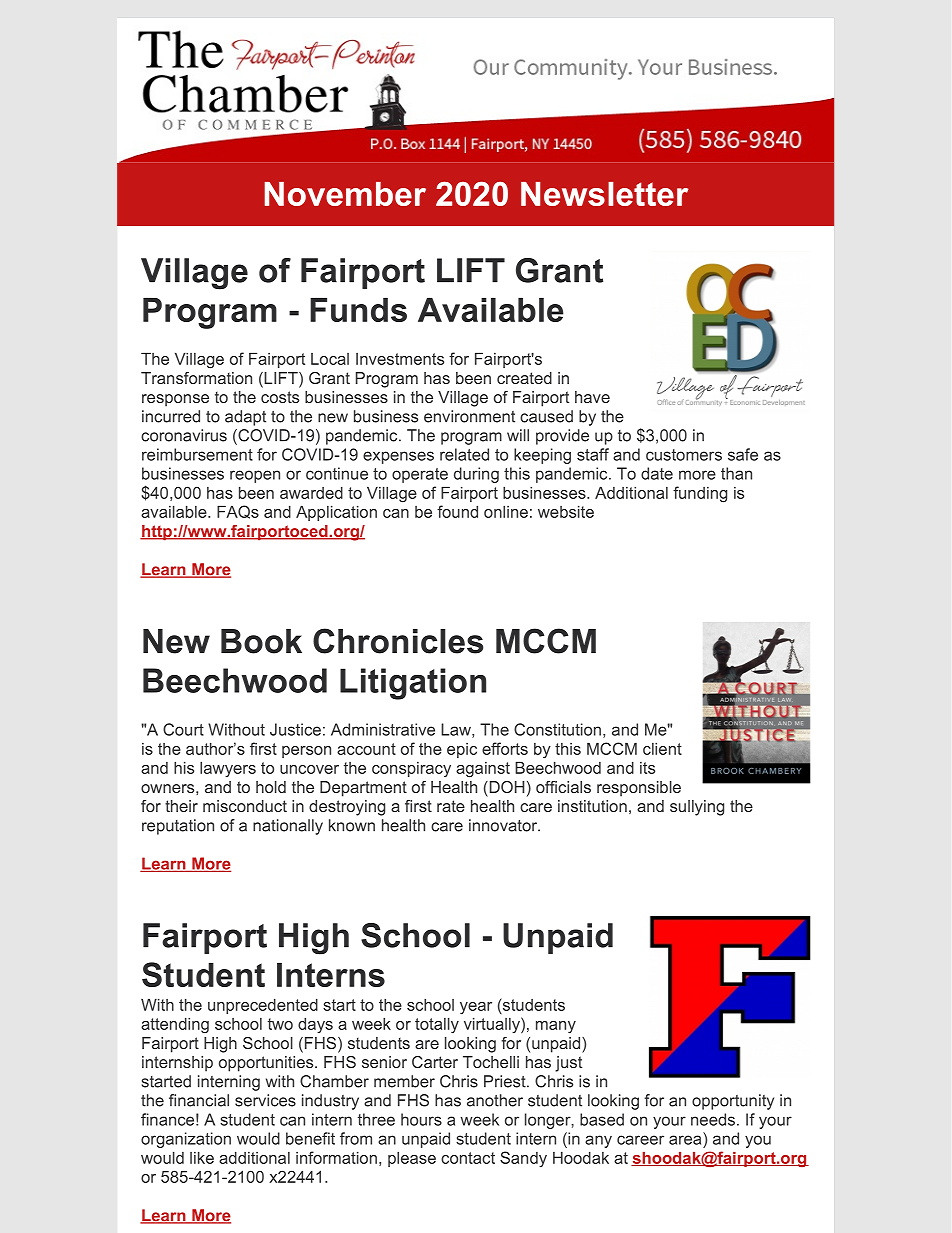  Describe the element at coordinates (604, 194) in the screenshot. I see `Newsletter` at that location.
